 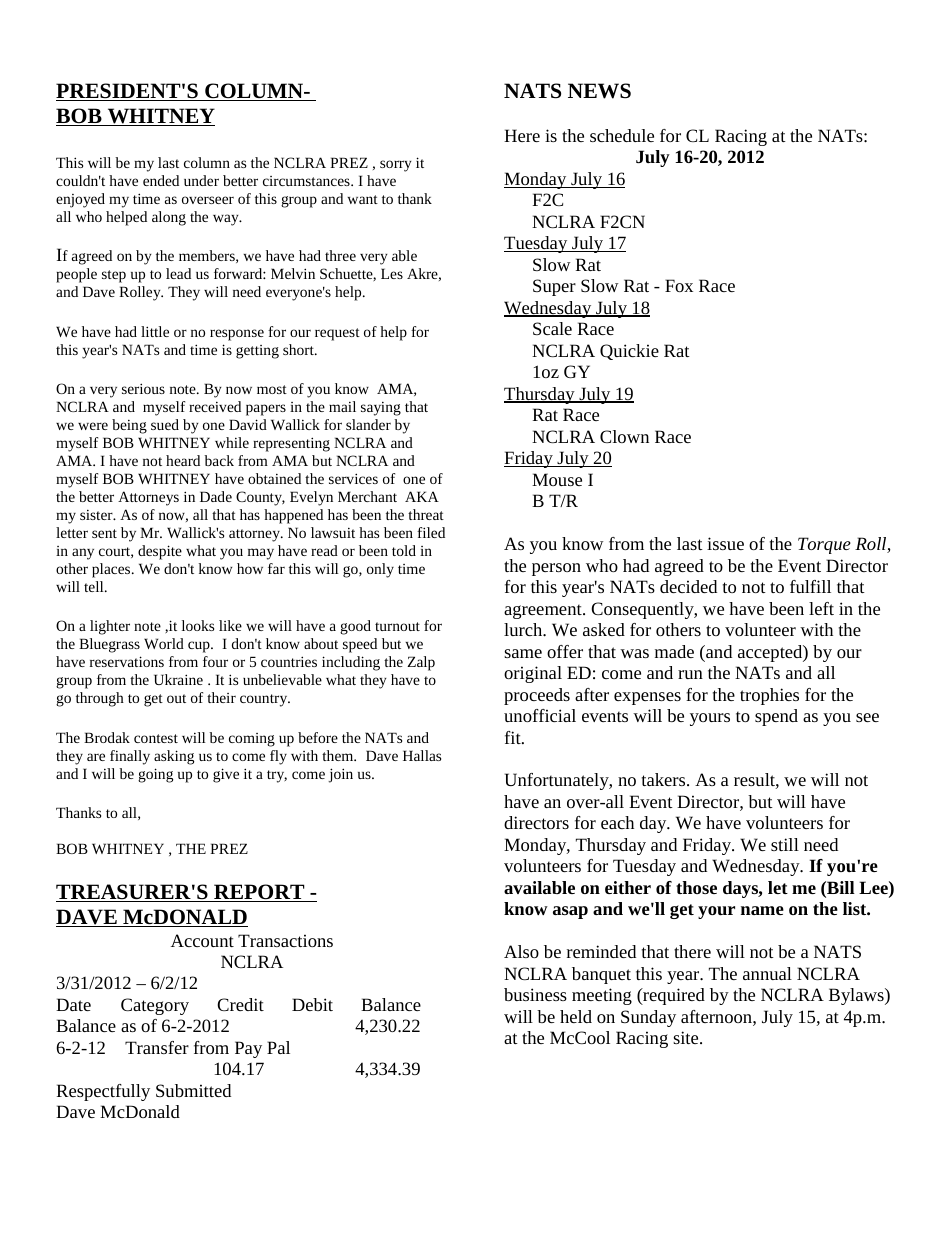 I want to click on fit, so click(x=514, y=737).
